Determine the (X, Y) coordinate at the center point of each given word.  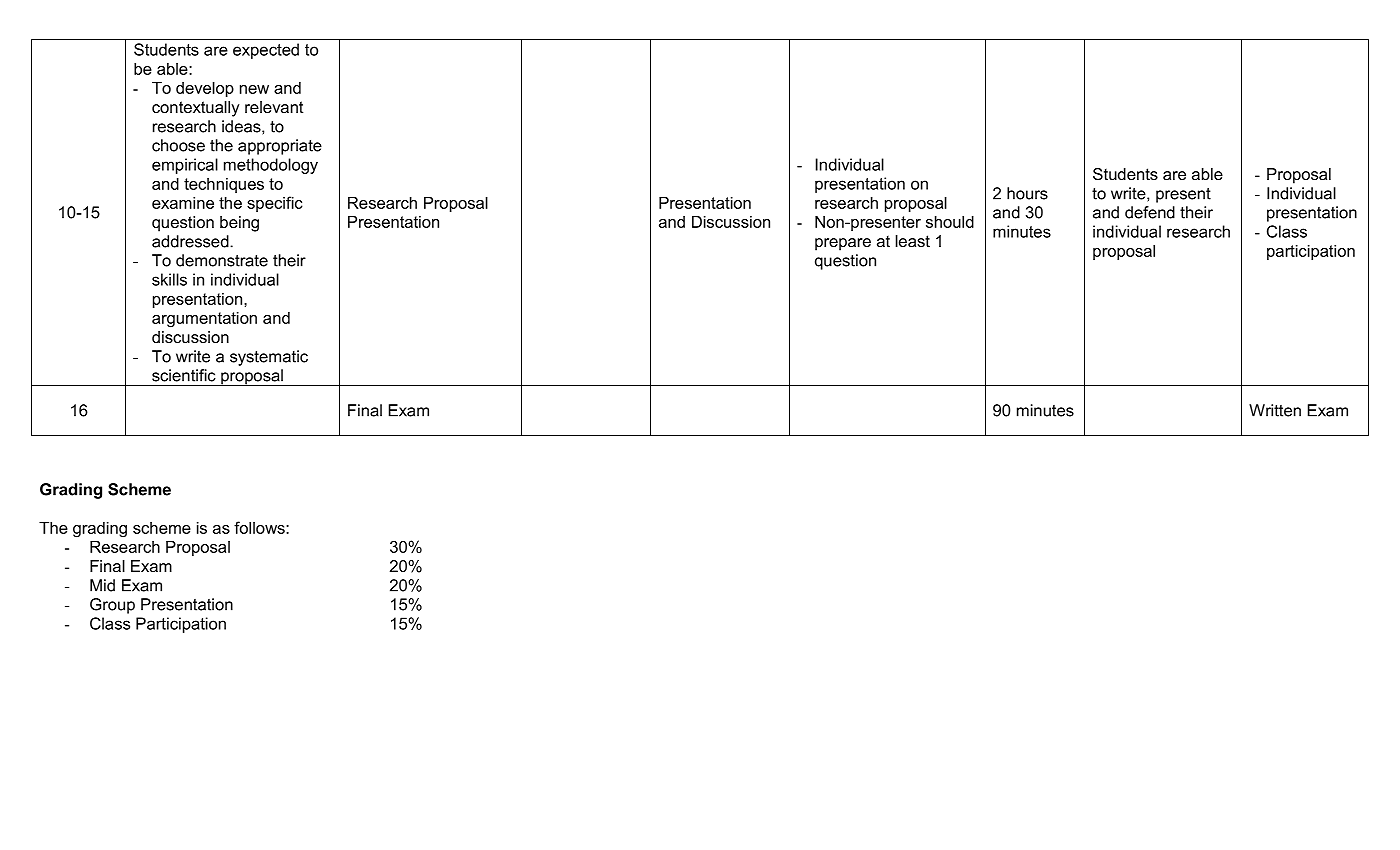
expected (266, 51)
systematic (269, 358)
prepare (843, 244)
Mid (102, 585)
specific (275, 204)
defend (1150, 212)
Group (112, 606)
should (950, 222)
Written (1275, 410)
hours (1027, 193)
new (254, 89)
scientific (184, 375)
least (913, 241)
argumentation (204, 320)
